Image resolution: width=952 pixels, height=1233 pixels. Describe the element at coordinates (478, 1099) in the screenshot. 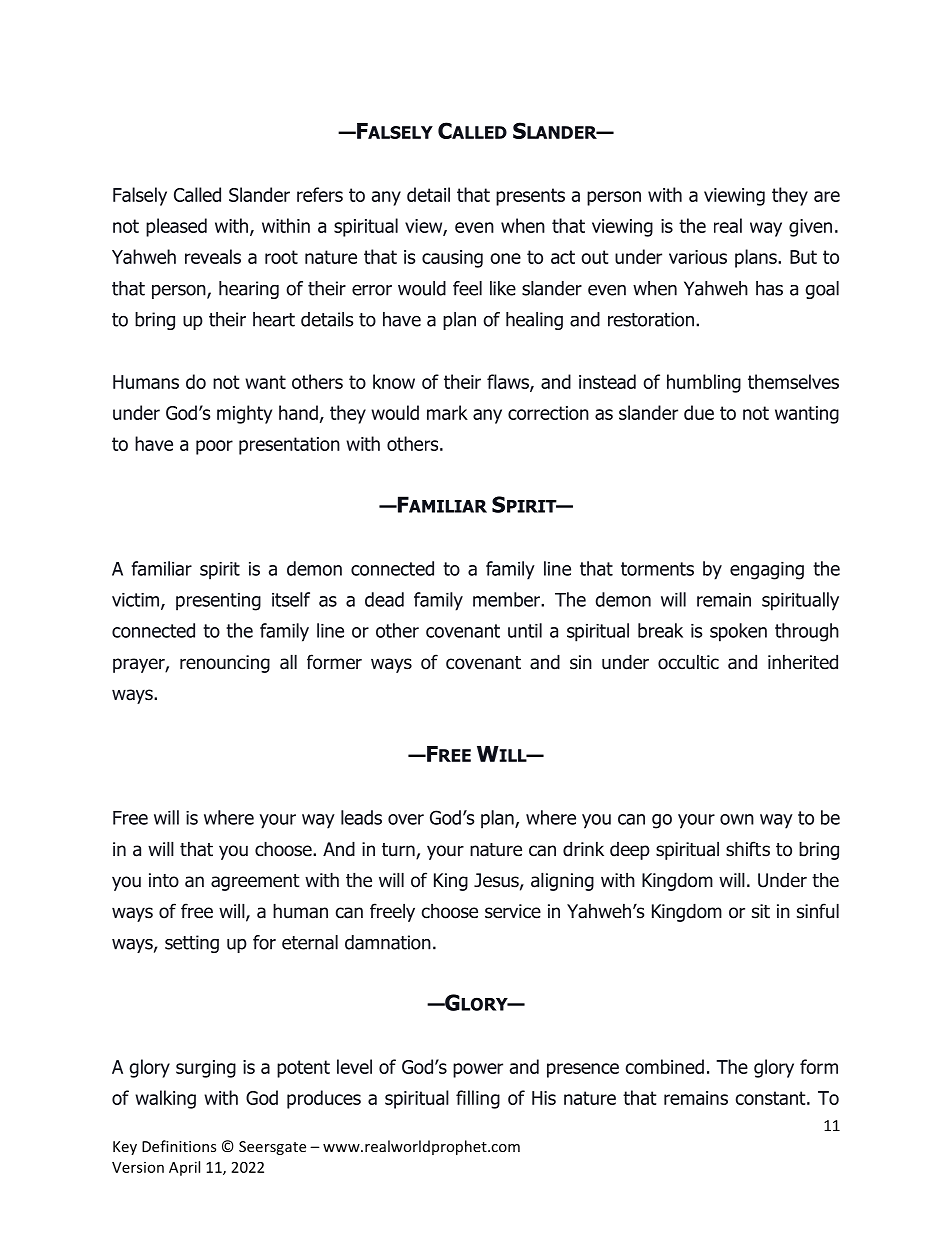

I see `filling` at that location.
